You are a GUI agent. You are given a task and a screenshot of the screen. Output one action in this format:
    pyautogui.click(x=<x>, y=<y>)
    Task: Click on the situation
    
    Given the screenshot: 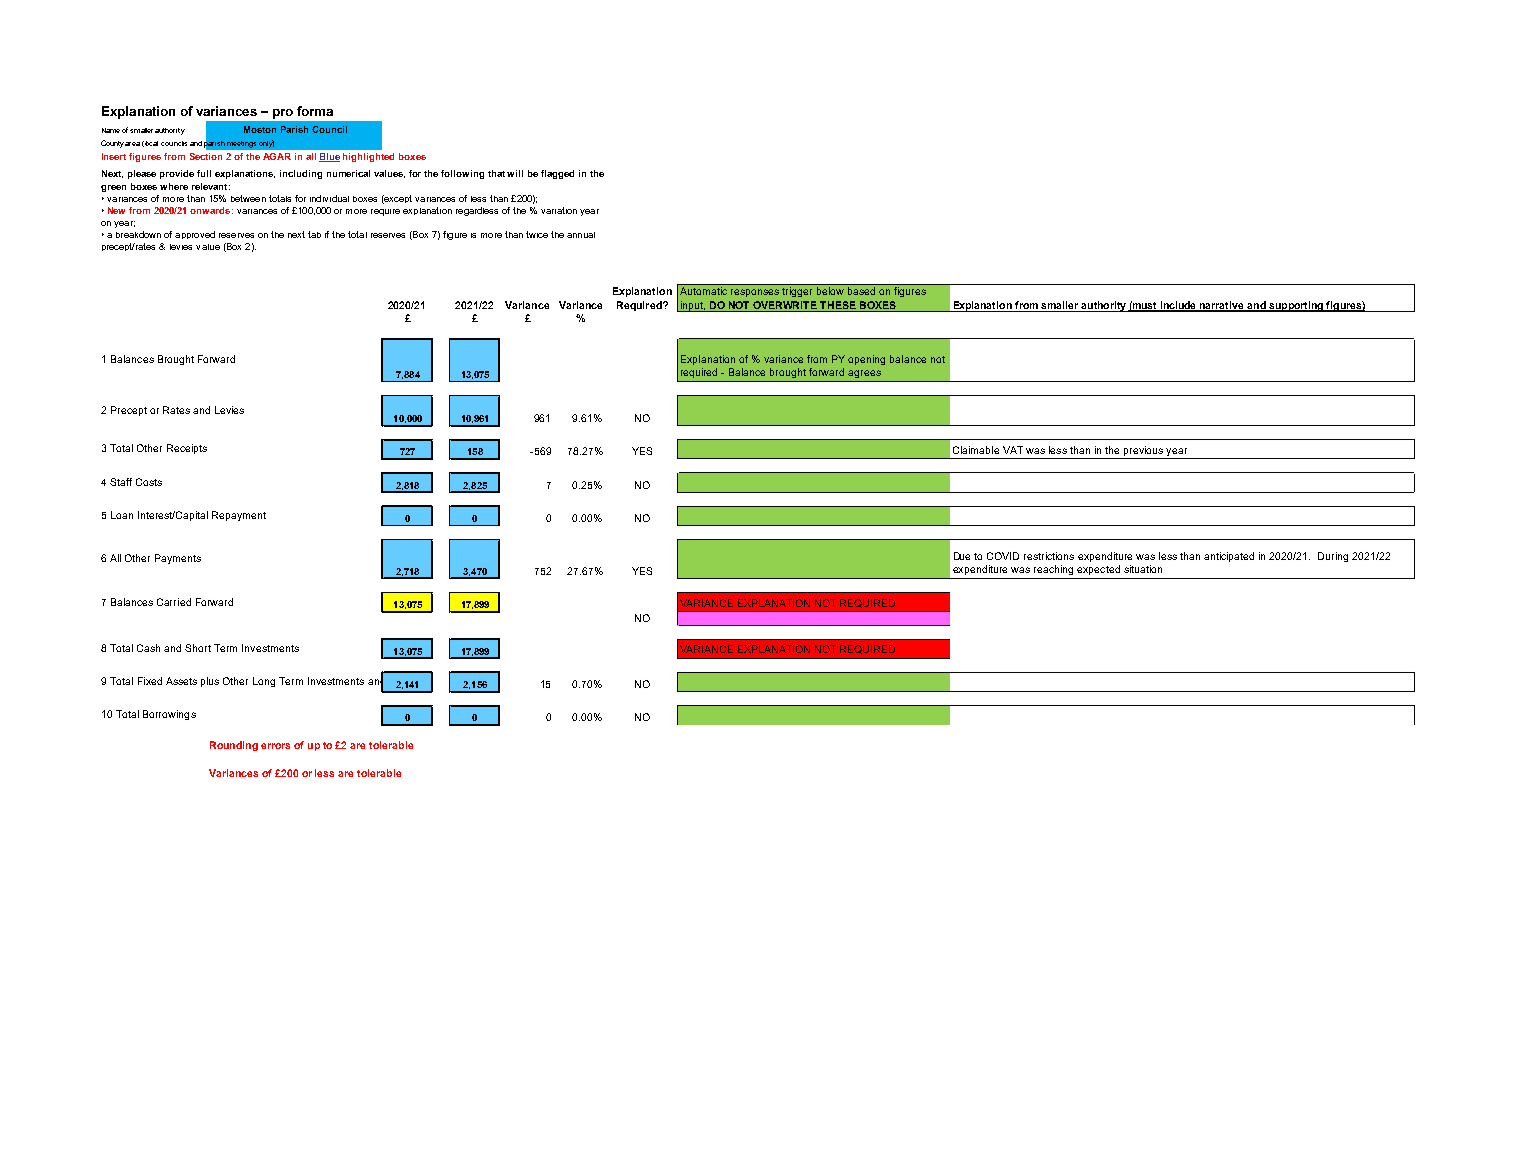 What is the action you would take?
    pyautogui.click(x=1143, y=569)
